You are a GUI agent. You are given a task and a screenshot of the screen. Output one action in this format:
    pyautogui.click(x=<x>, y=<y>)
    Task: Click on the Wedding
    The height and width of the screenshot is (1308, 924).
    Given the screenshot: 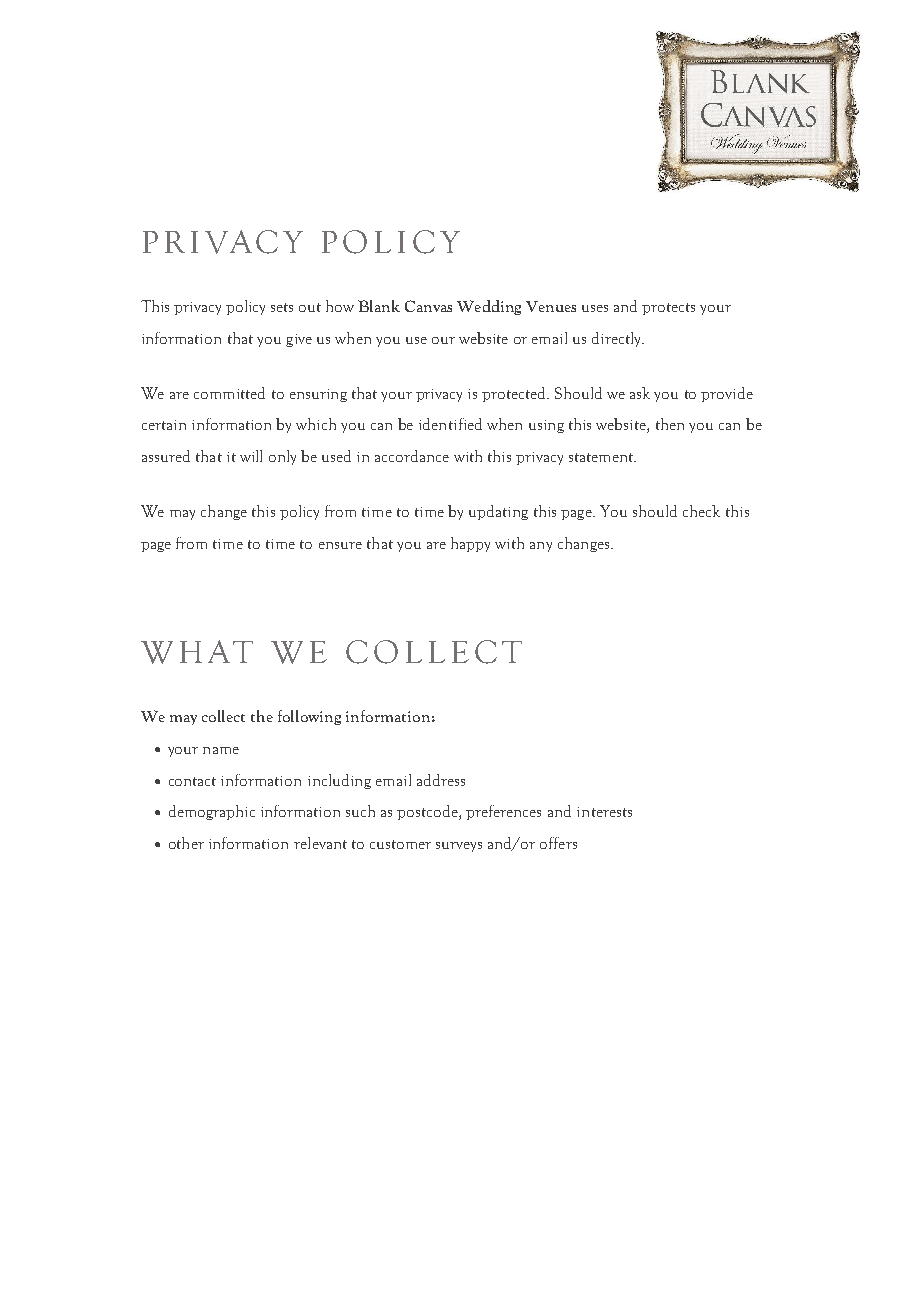 What is the action you would take?
    pyautogui.click(x=489, y=307)
